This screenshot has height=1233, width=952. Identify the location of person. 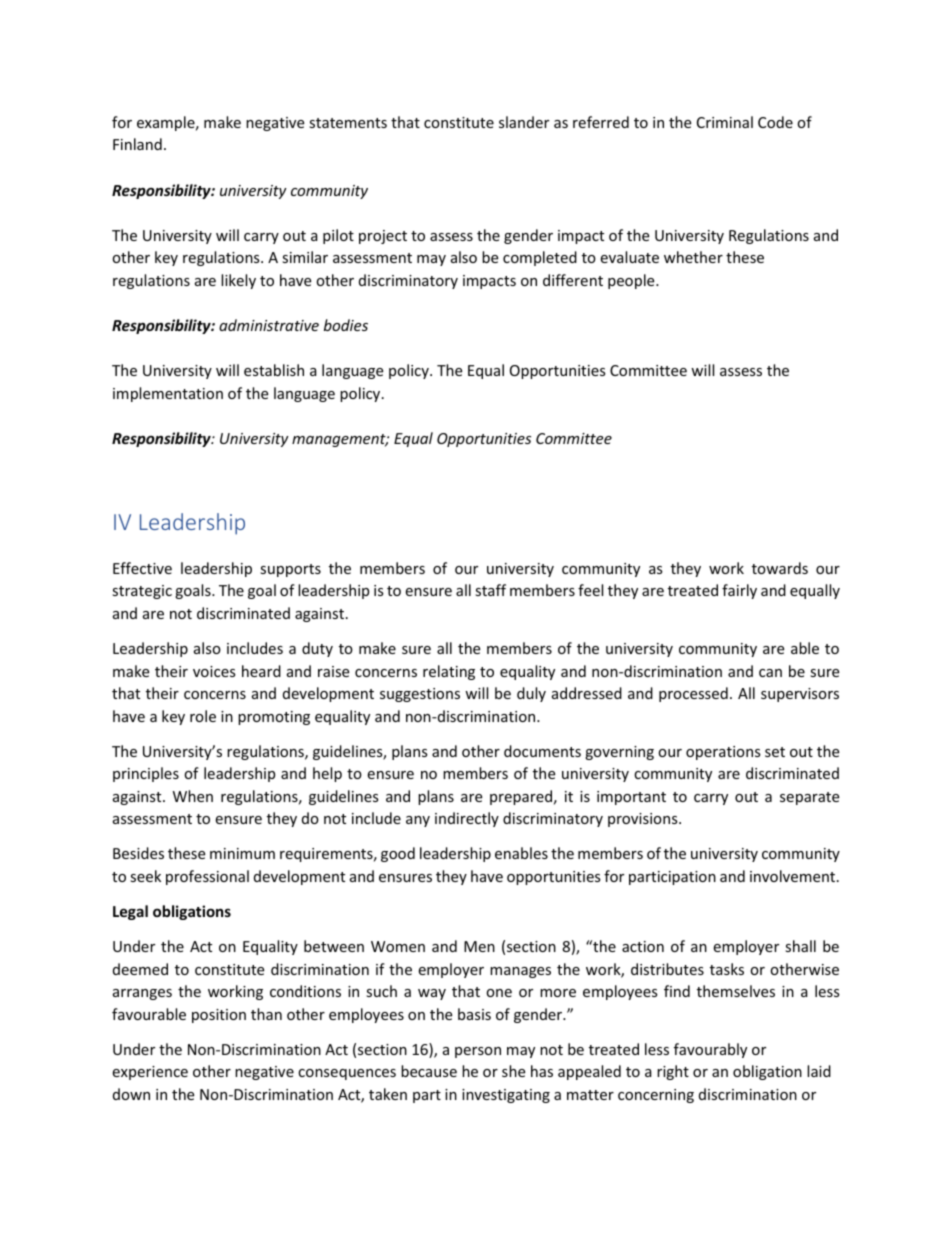
(478, 1052).
